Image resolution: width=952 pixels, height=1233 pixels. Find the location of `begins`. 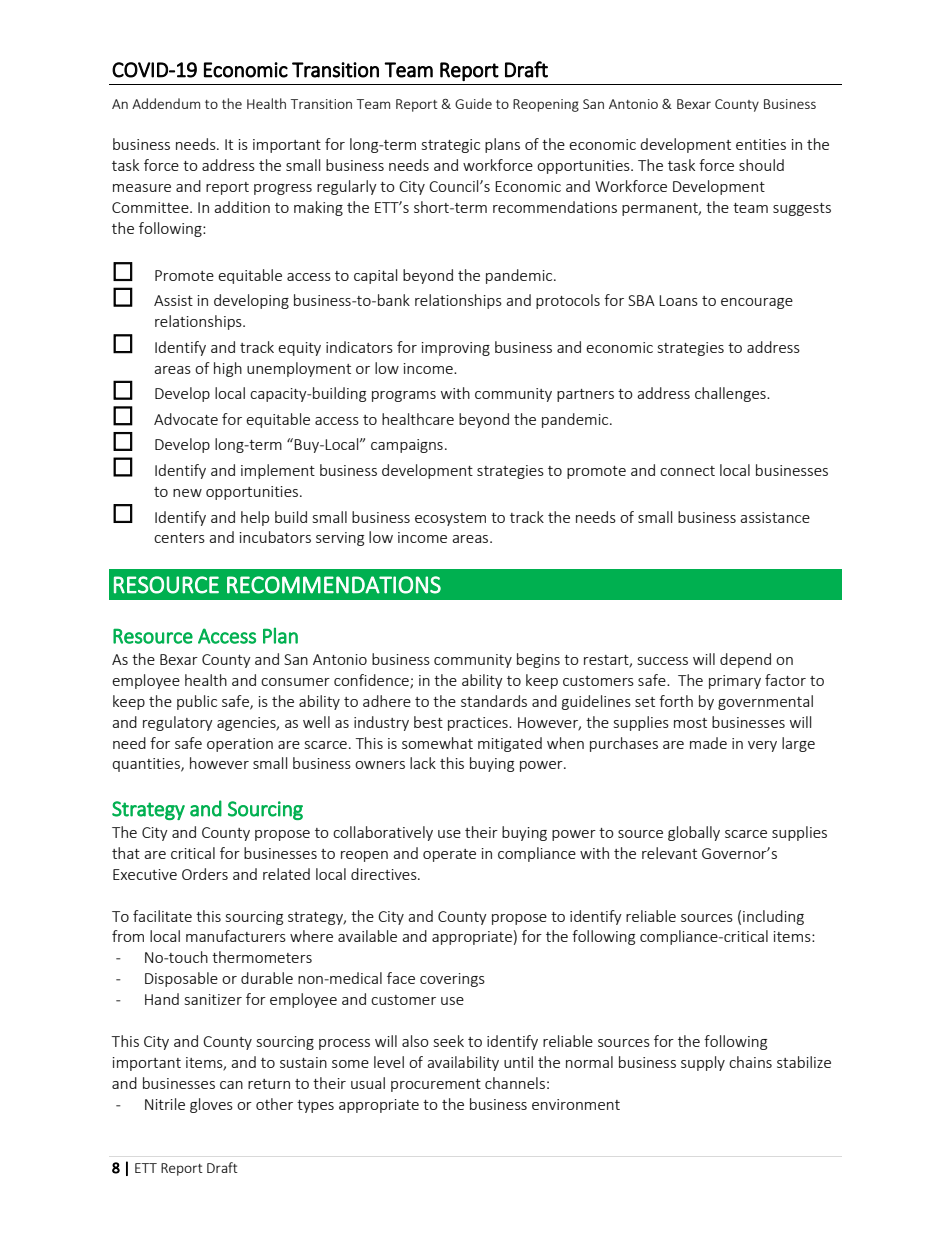

begins is located at coordinates (538, 660).
